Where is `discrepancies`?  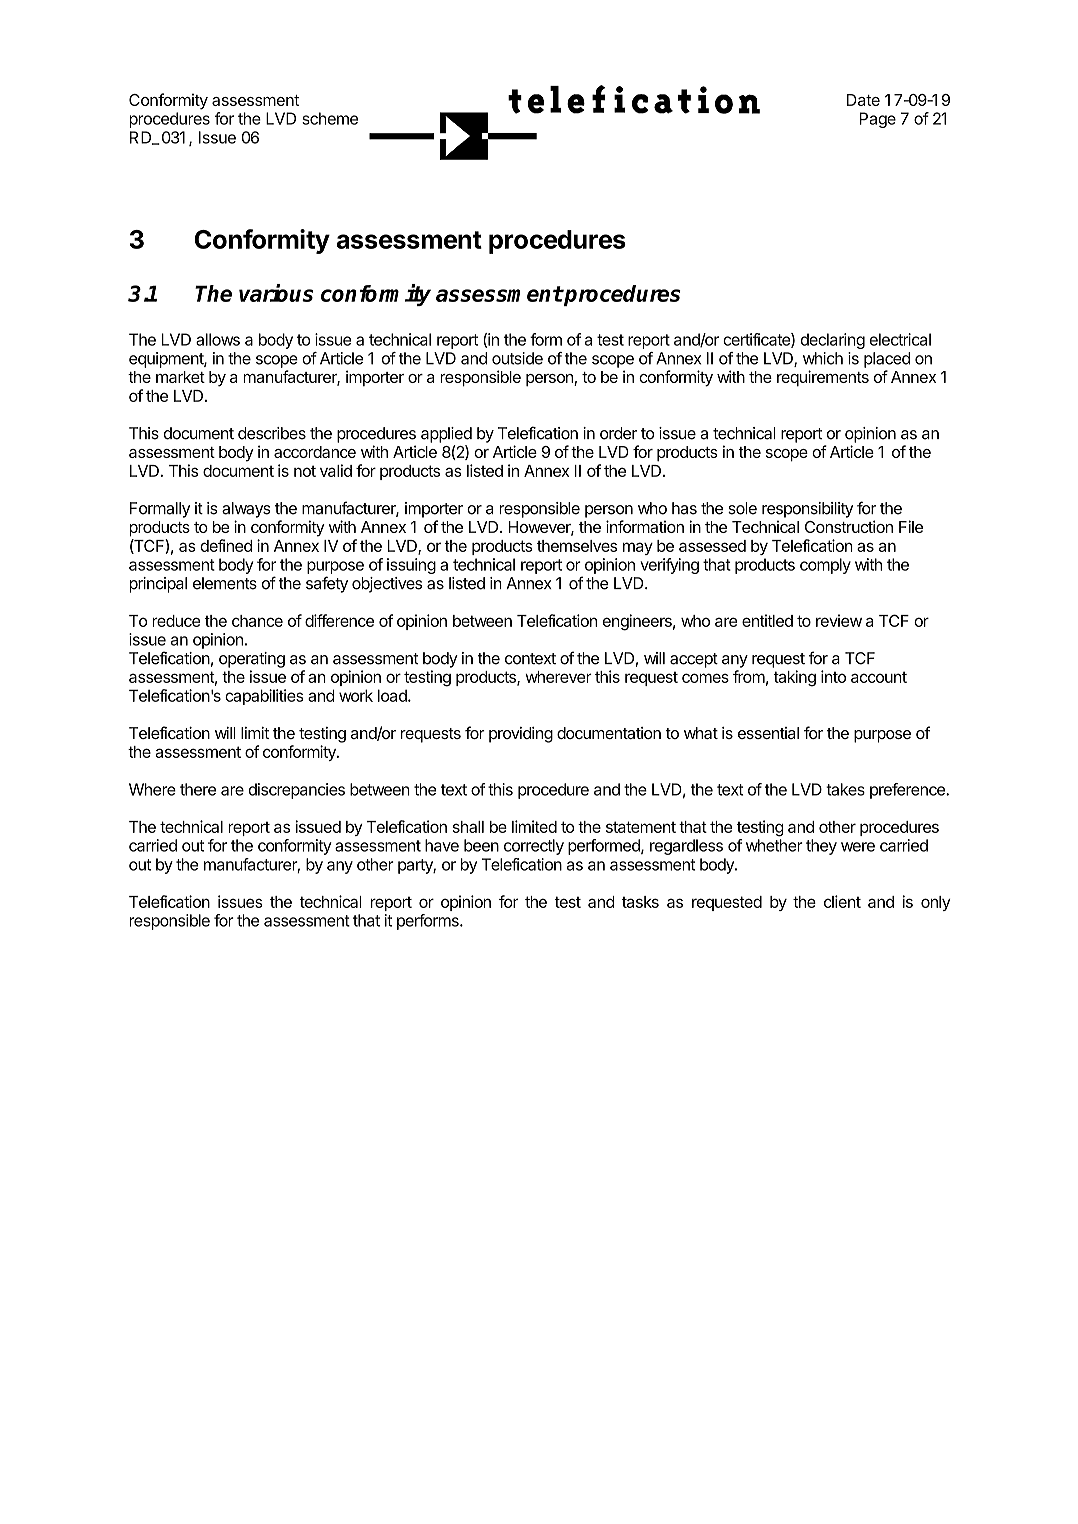
discrepancies is located at coordinates (297, 791).
